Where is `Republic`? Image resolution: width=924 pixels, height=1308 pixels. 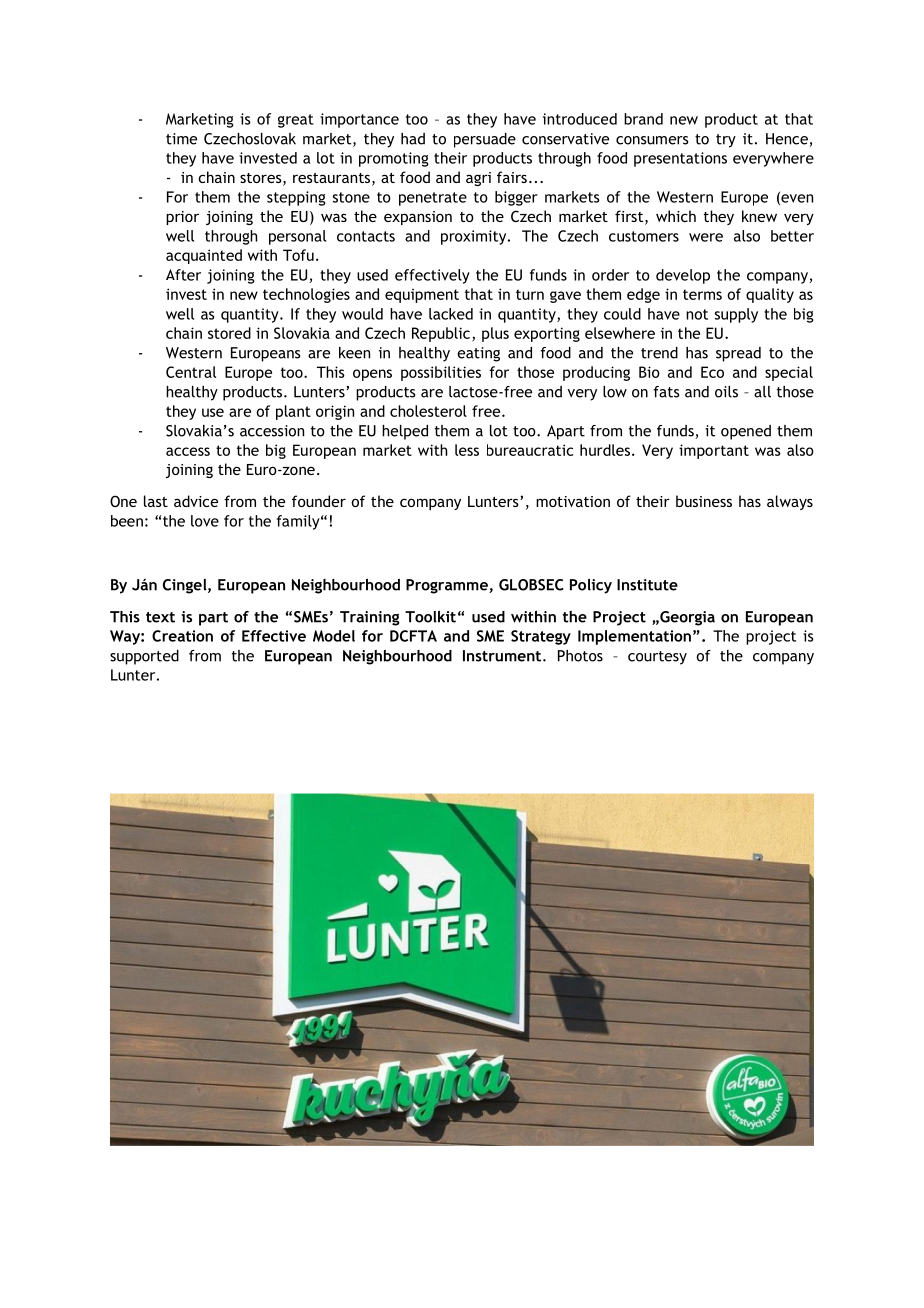
Republic is located at coordinates (441, 334).
